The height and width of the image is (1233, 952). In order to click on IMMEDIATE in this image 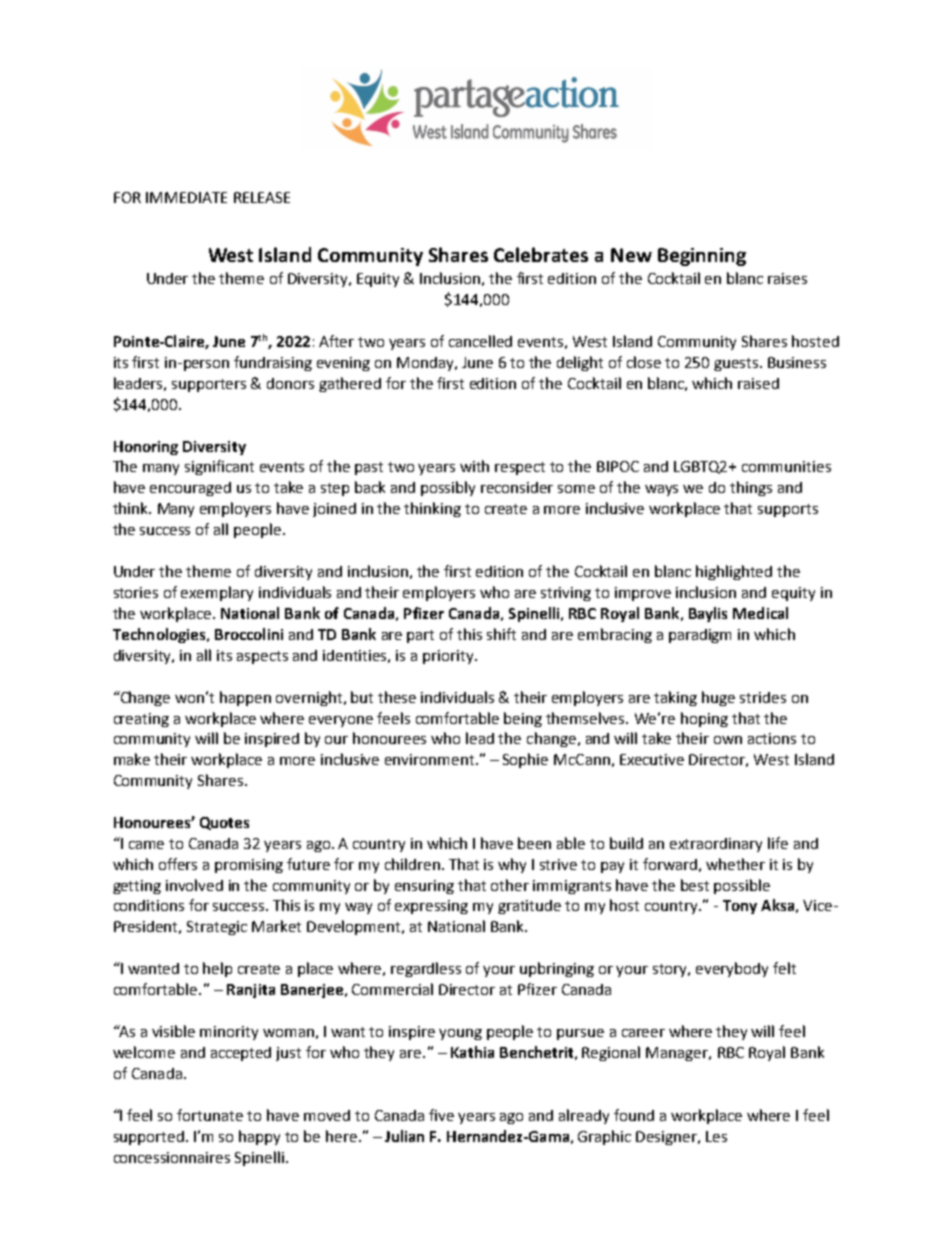, I will do `click(186, 197)`.
